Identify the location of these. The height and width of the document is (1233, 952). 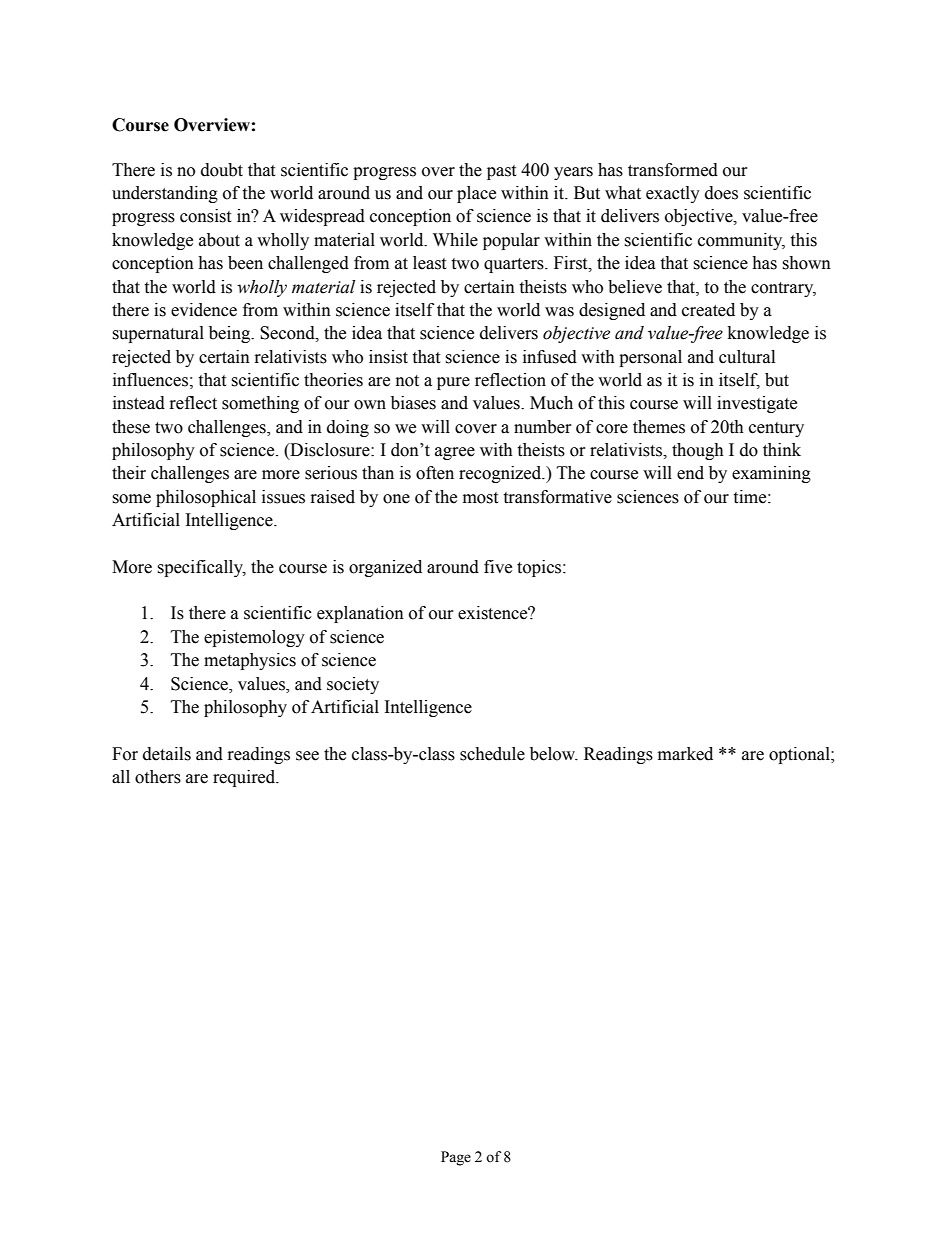
(131, 427).
